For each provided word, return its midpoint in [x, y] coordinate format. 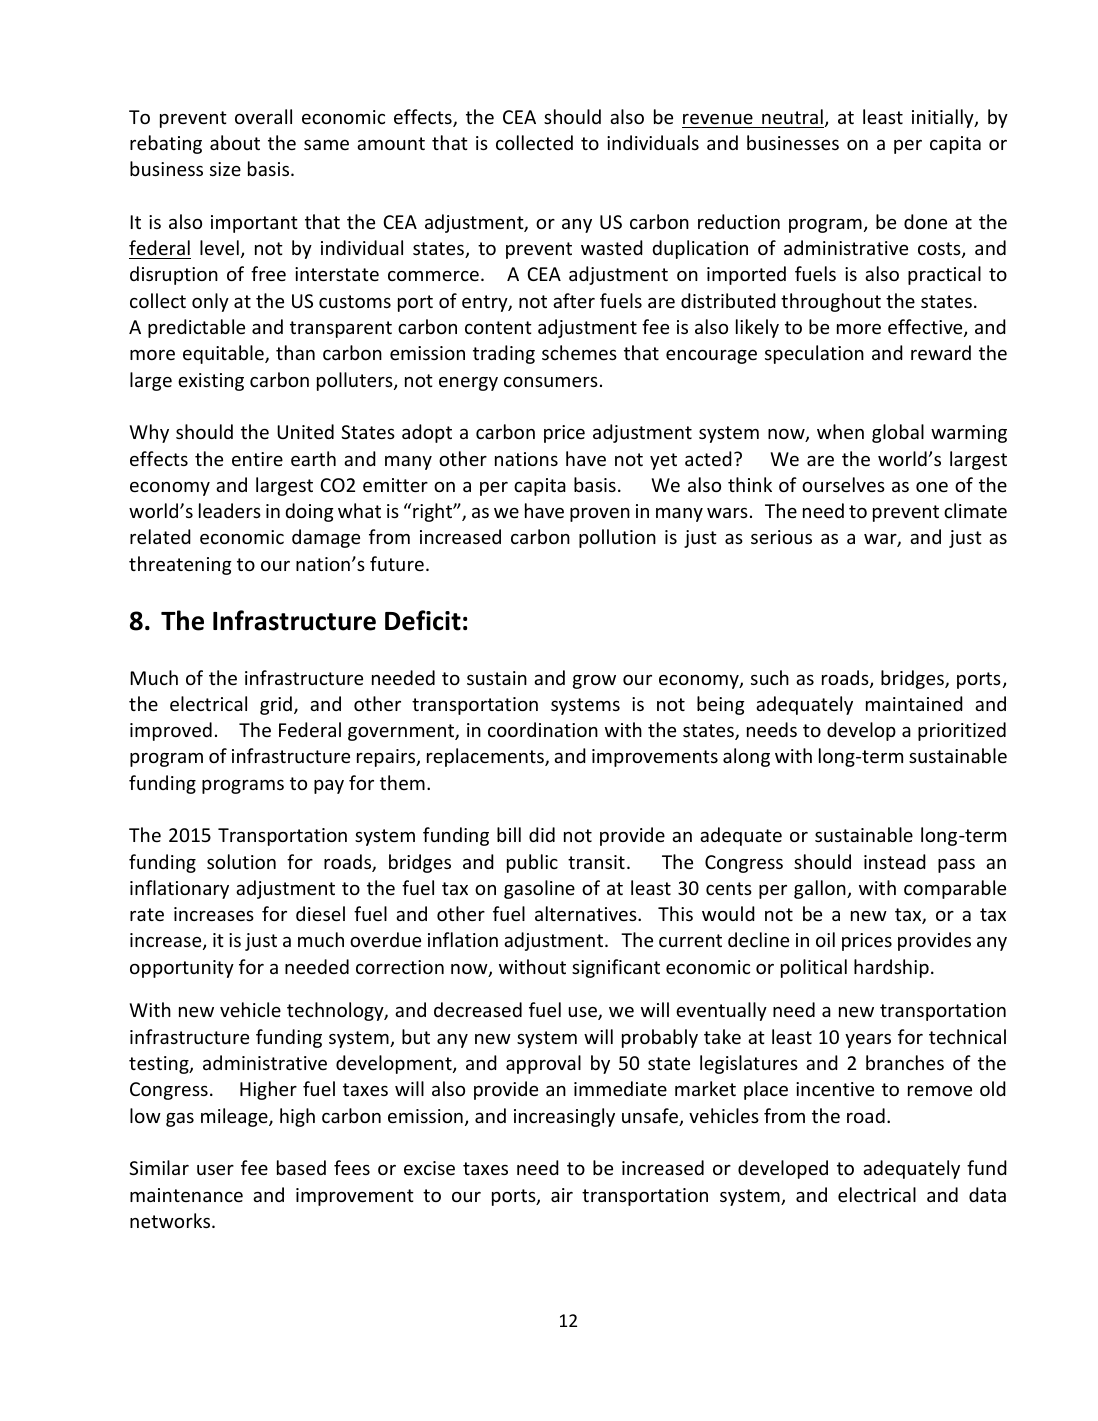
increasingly [564, 1117]
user [215, 1170]
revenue [718, 119]
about [235, 142]
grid [276, 705]
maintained [914, 703]
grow [594, 682]
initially [944, 118]
